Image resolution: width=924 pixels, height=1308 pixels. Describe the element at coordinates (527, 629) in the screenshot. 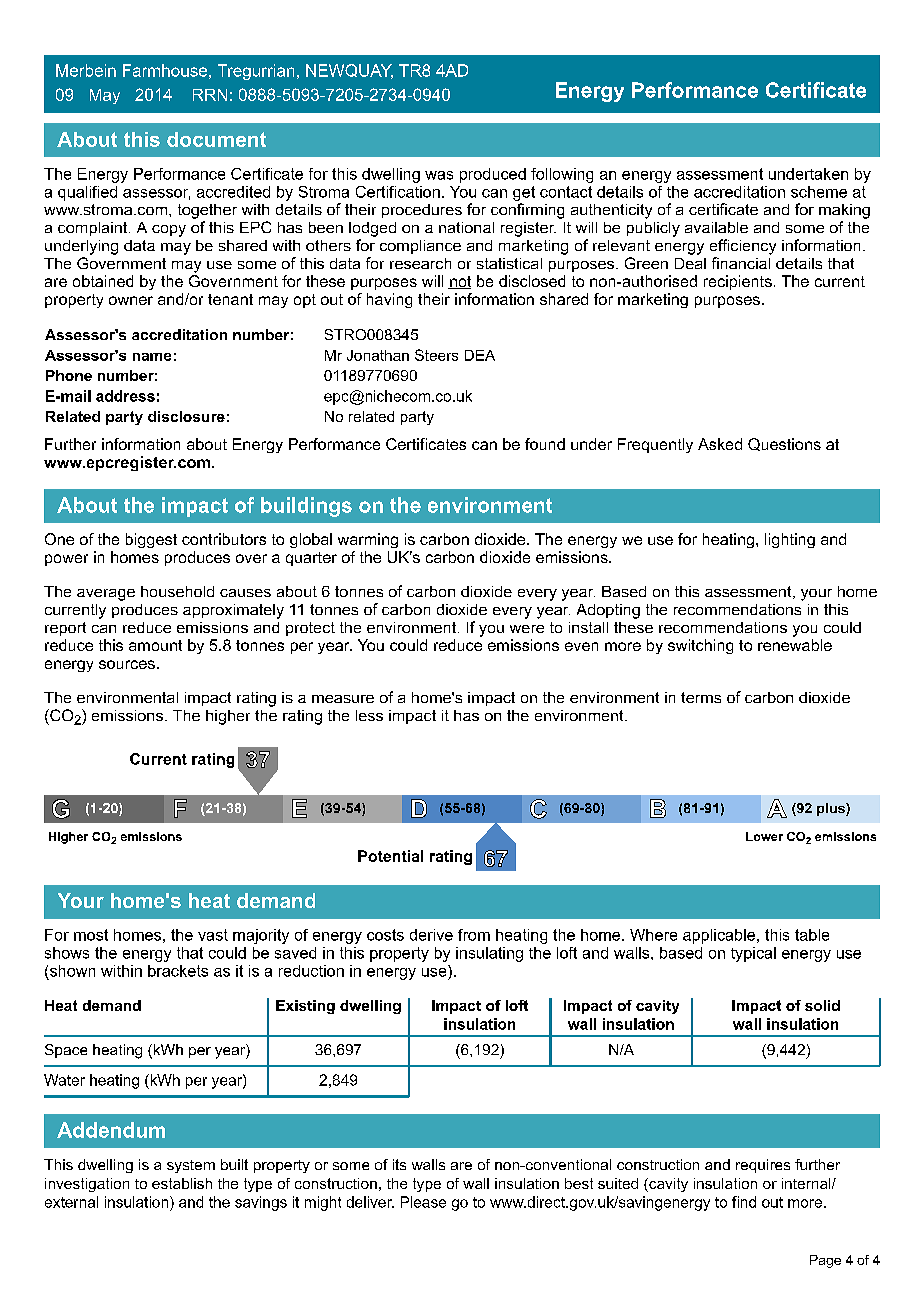

I see `were` at that location.
